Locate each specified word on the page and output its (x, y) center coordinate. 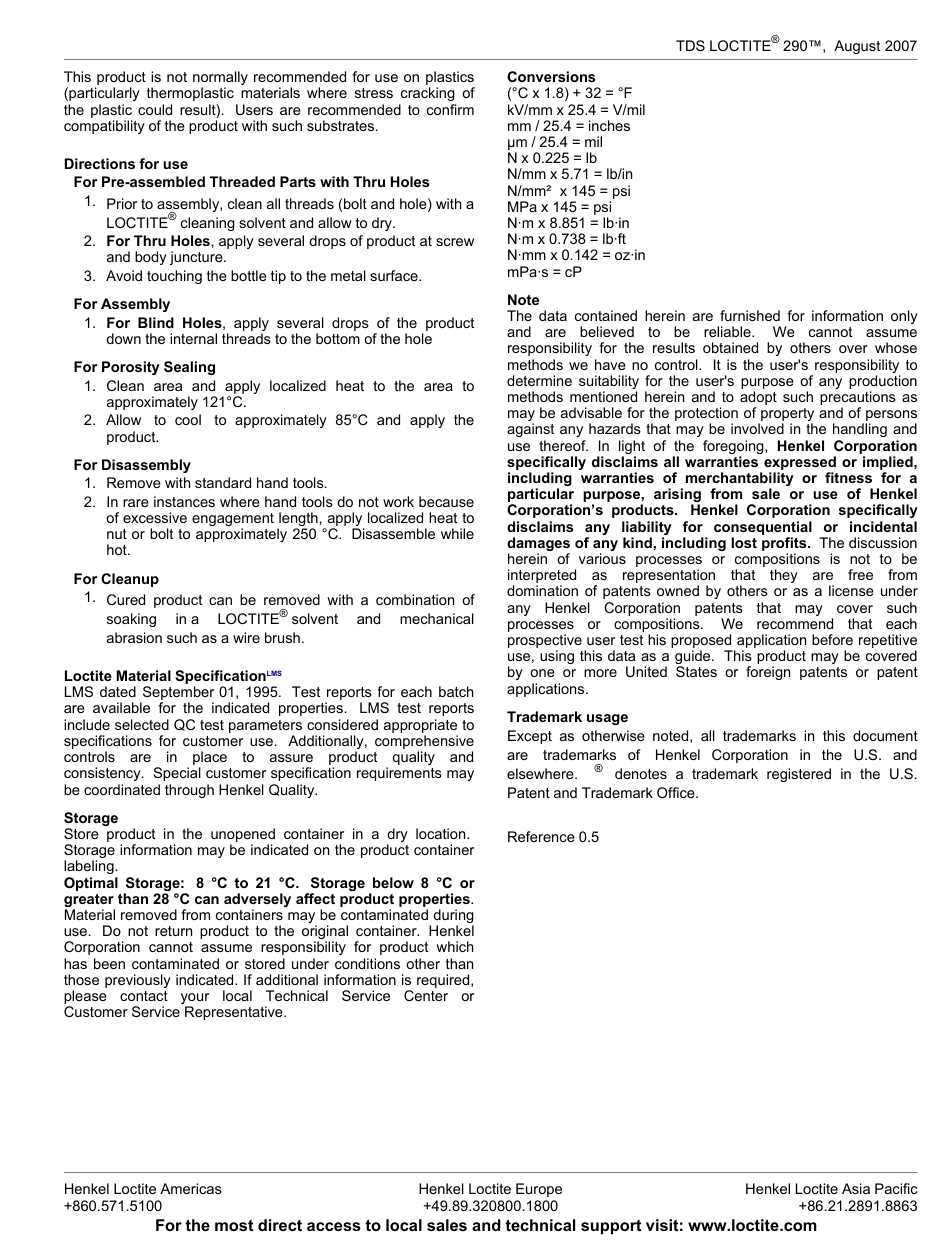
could (155, 109)
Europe (539, 1190)
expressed (800, 464)
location (442, 833)
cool (188, 419)
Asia (856, 1188)
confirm (450, 109)
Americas (191, 1188)
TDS (690, 45)
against (530, 432)
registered (799, 775)
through (189, 791)
